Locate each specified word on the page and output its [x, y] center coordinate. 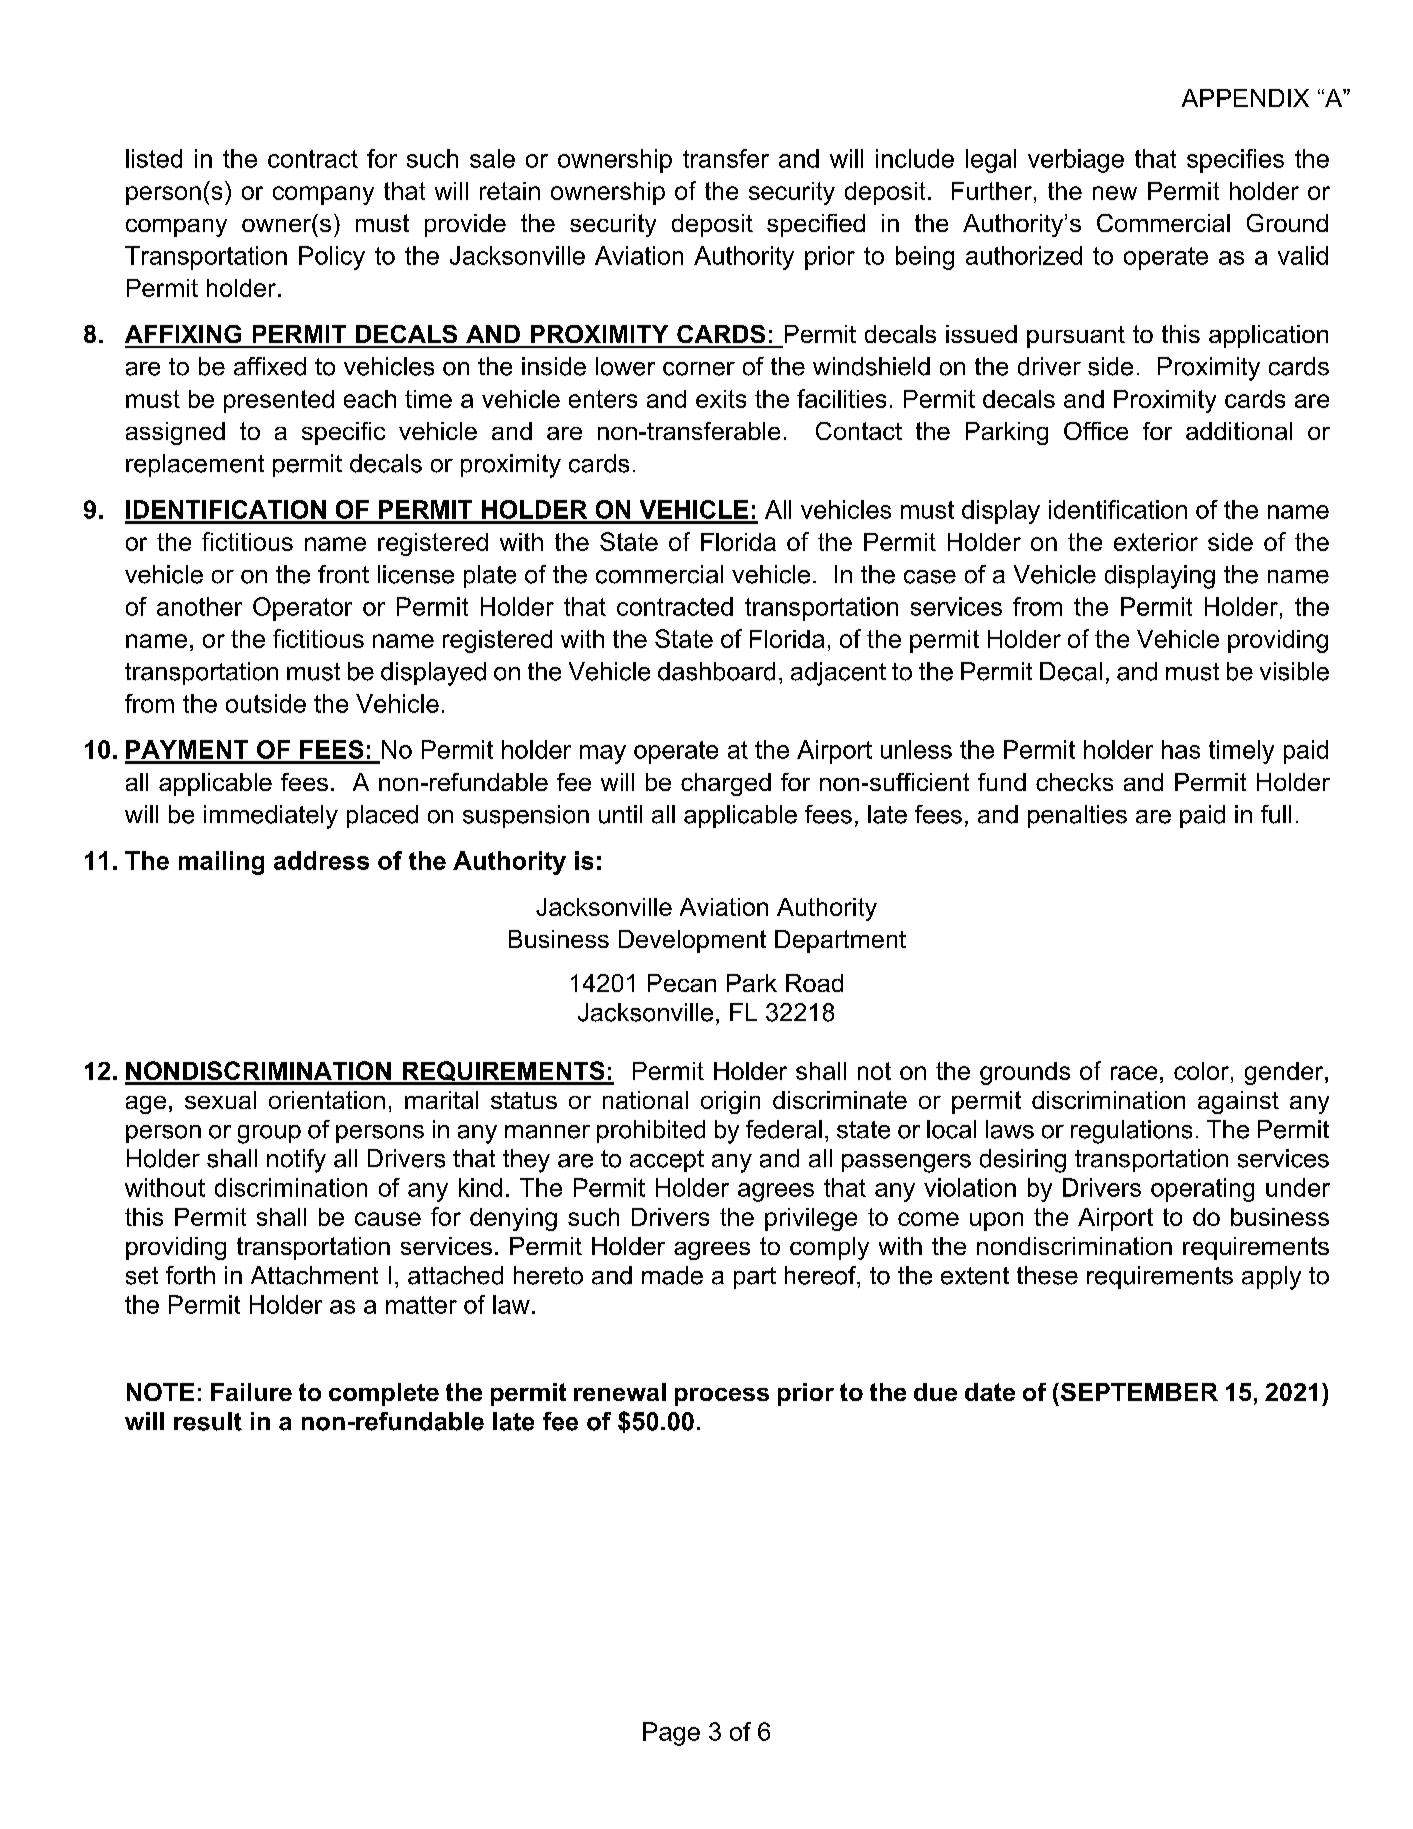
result [208, 1421]
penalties [1077, 816]
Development [692, 941]
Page [671, 1734]
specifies [1235, 161]
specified [816, 225]
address [321, 860]
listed [154, 158]
